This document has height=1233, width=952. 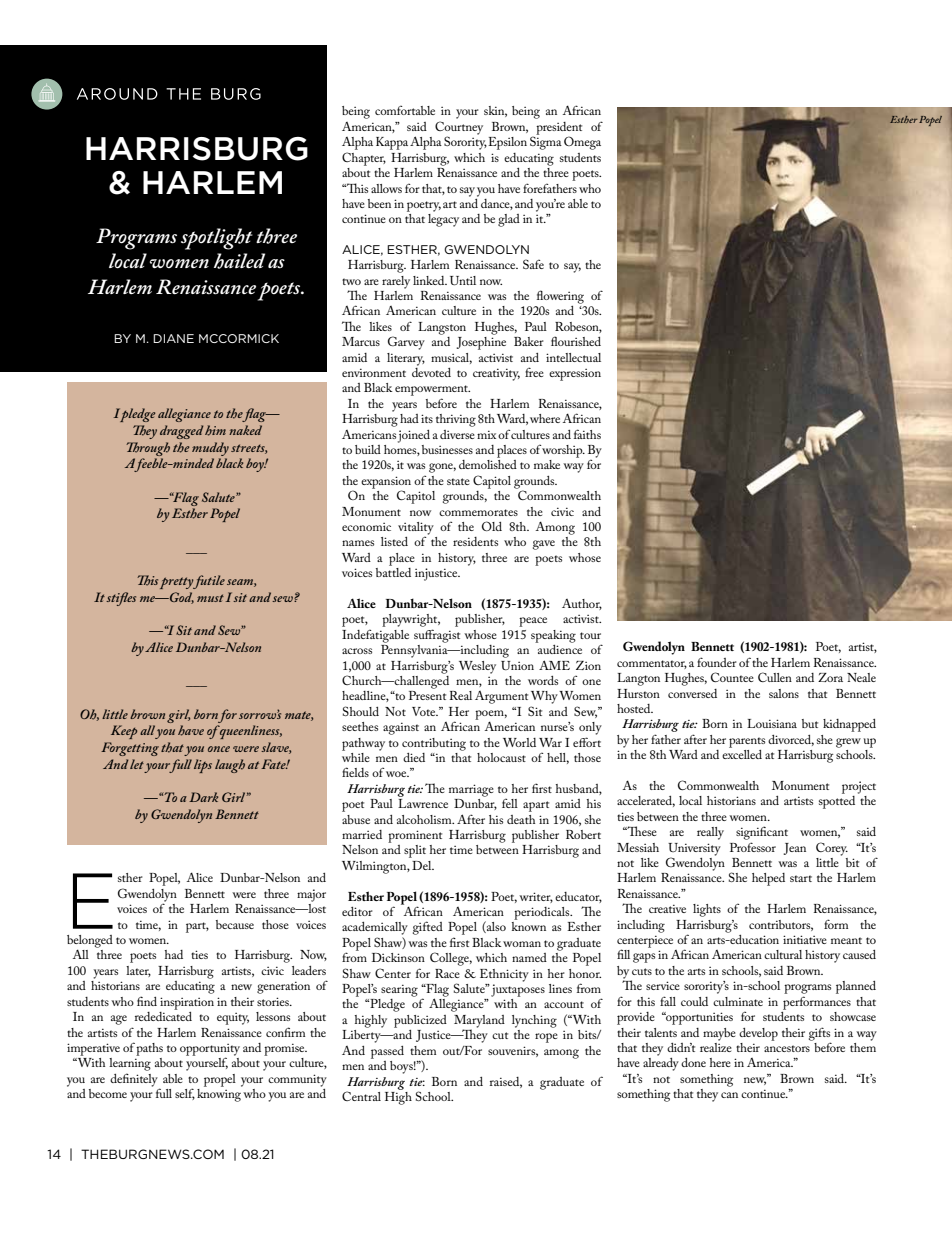 I want to click on Del, so click(x=423, y=865).
